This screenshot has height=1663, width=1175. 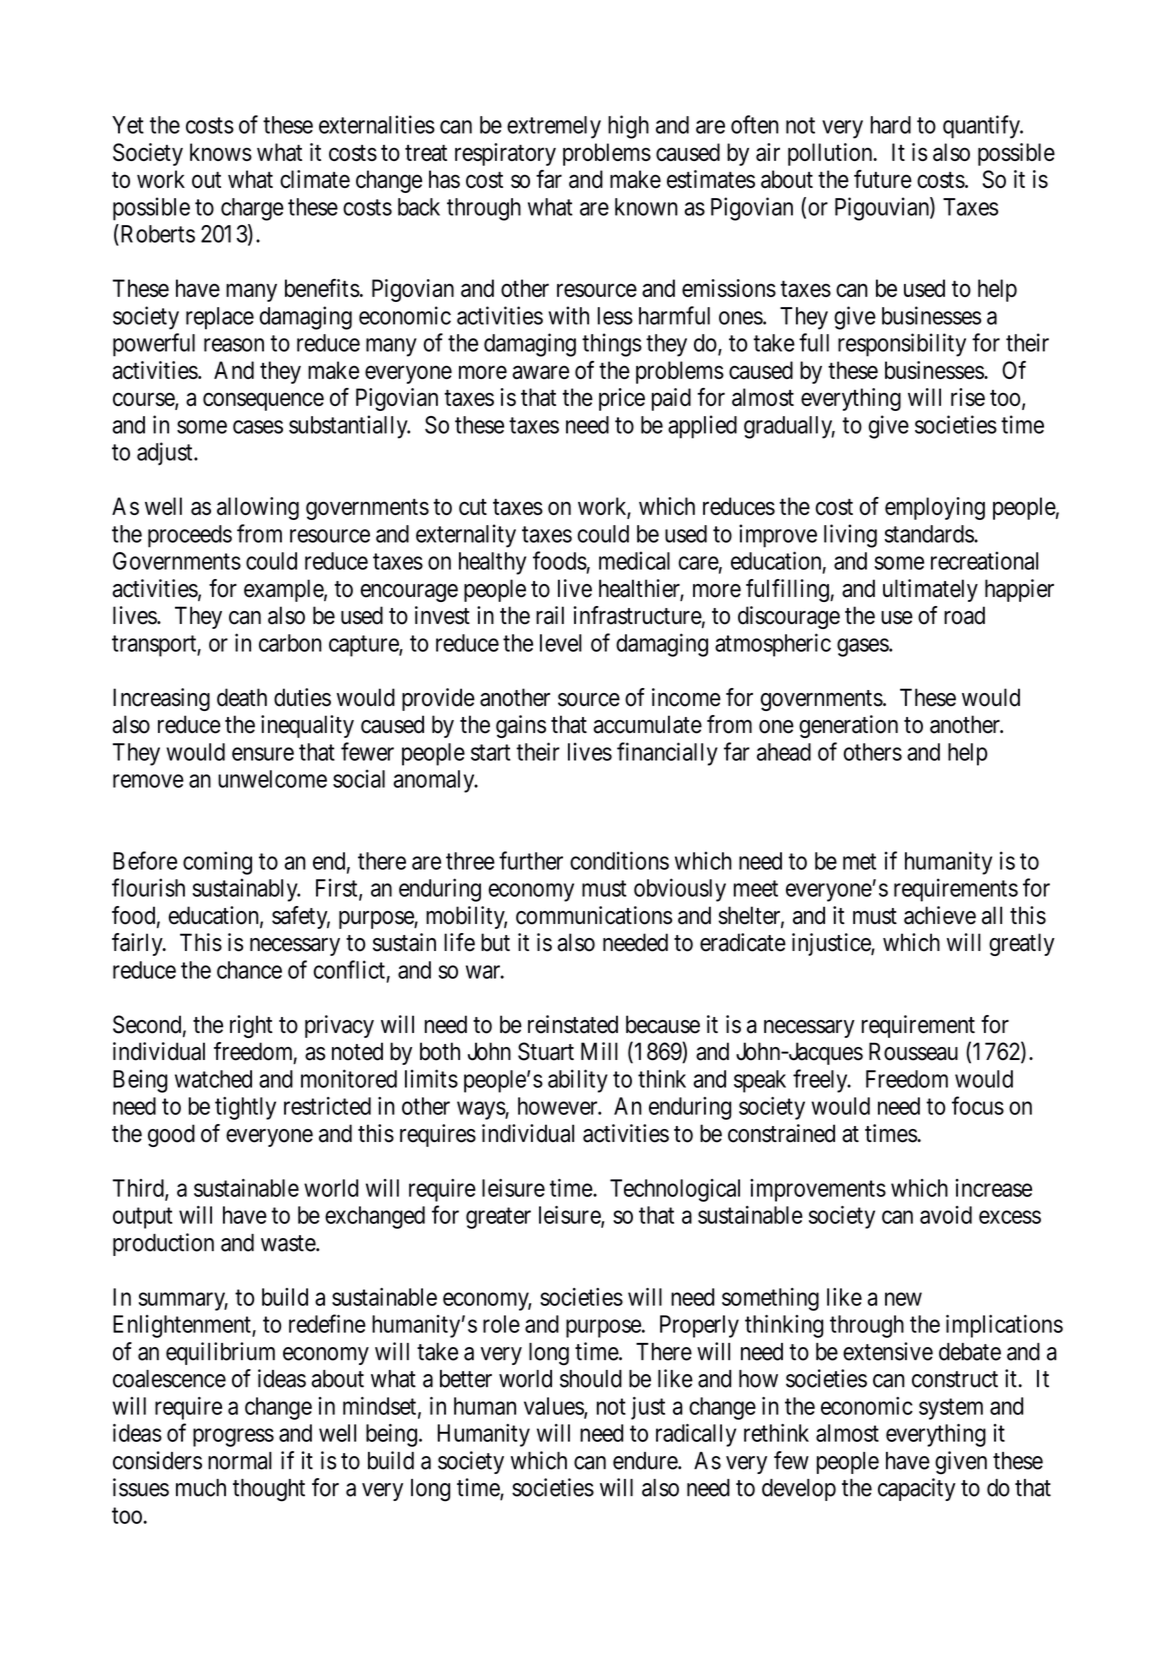 I want to click on knows, so click(x=221, y=152).
